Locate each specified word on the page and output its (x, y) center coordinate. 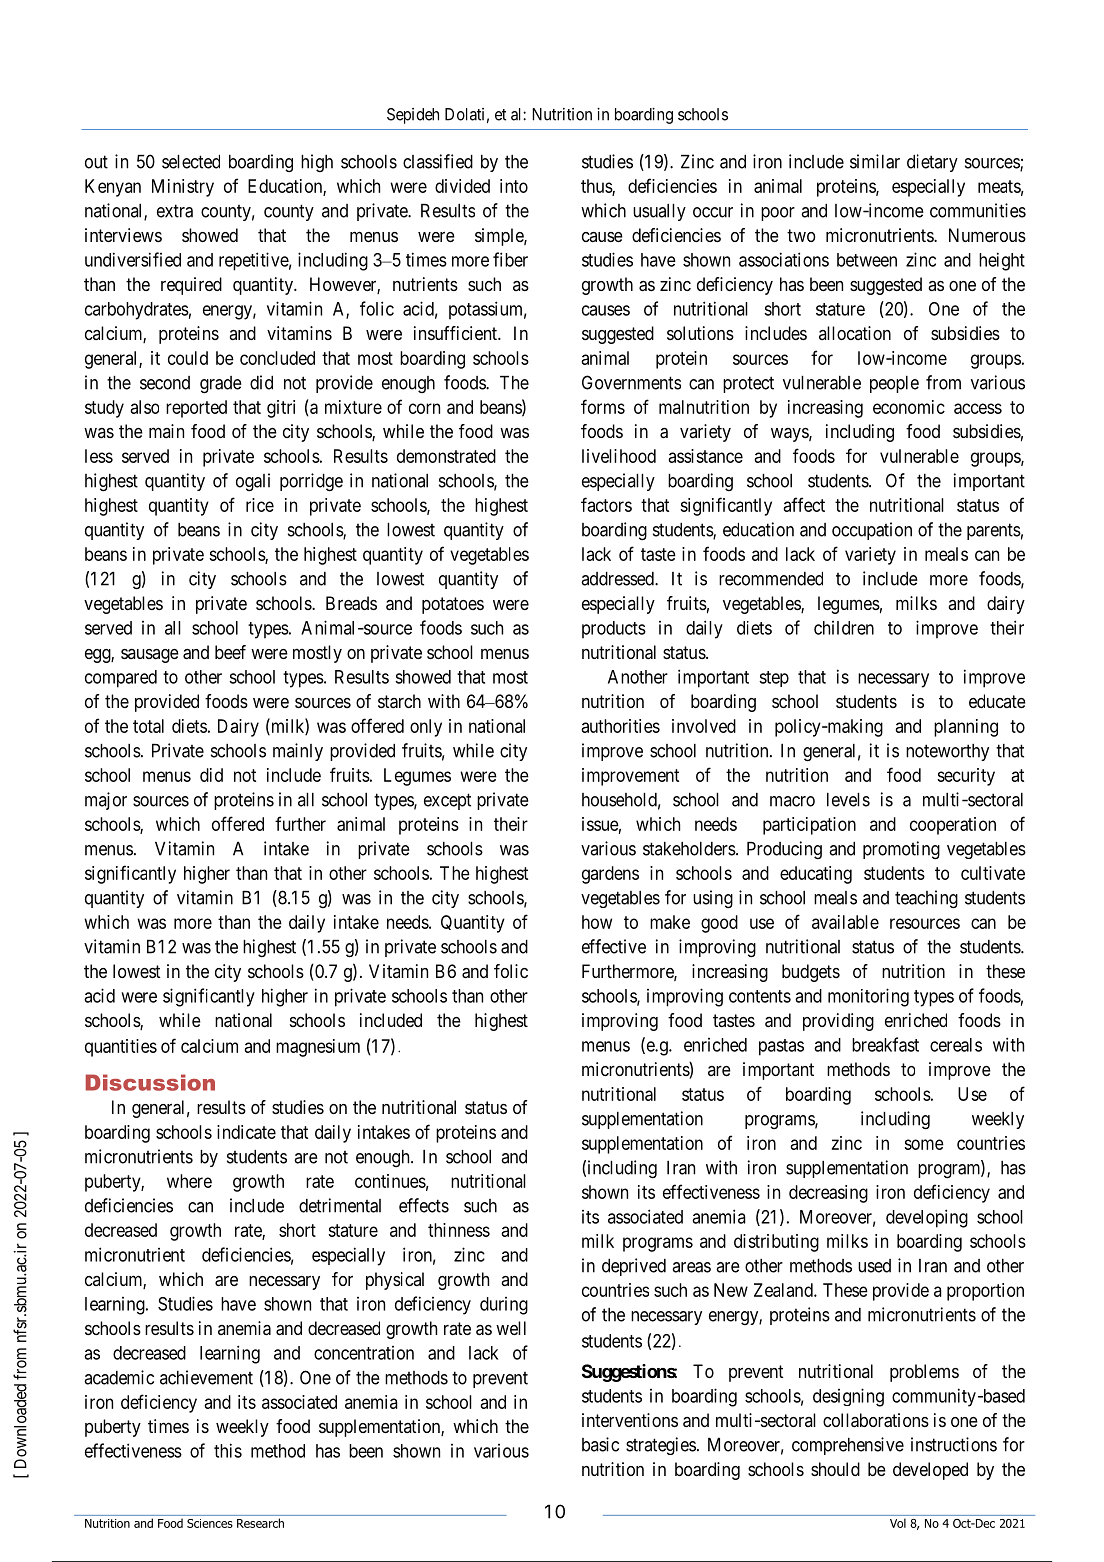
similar (875, 161)
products (614, 630)
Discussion (150, 1082)
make (670, 922)
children (844, 628)
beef (230, 652)
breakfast (885, 1044)
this (228, 1450)
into (514, 186)
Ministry (183, 188)
